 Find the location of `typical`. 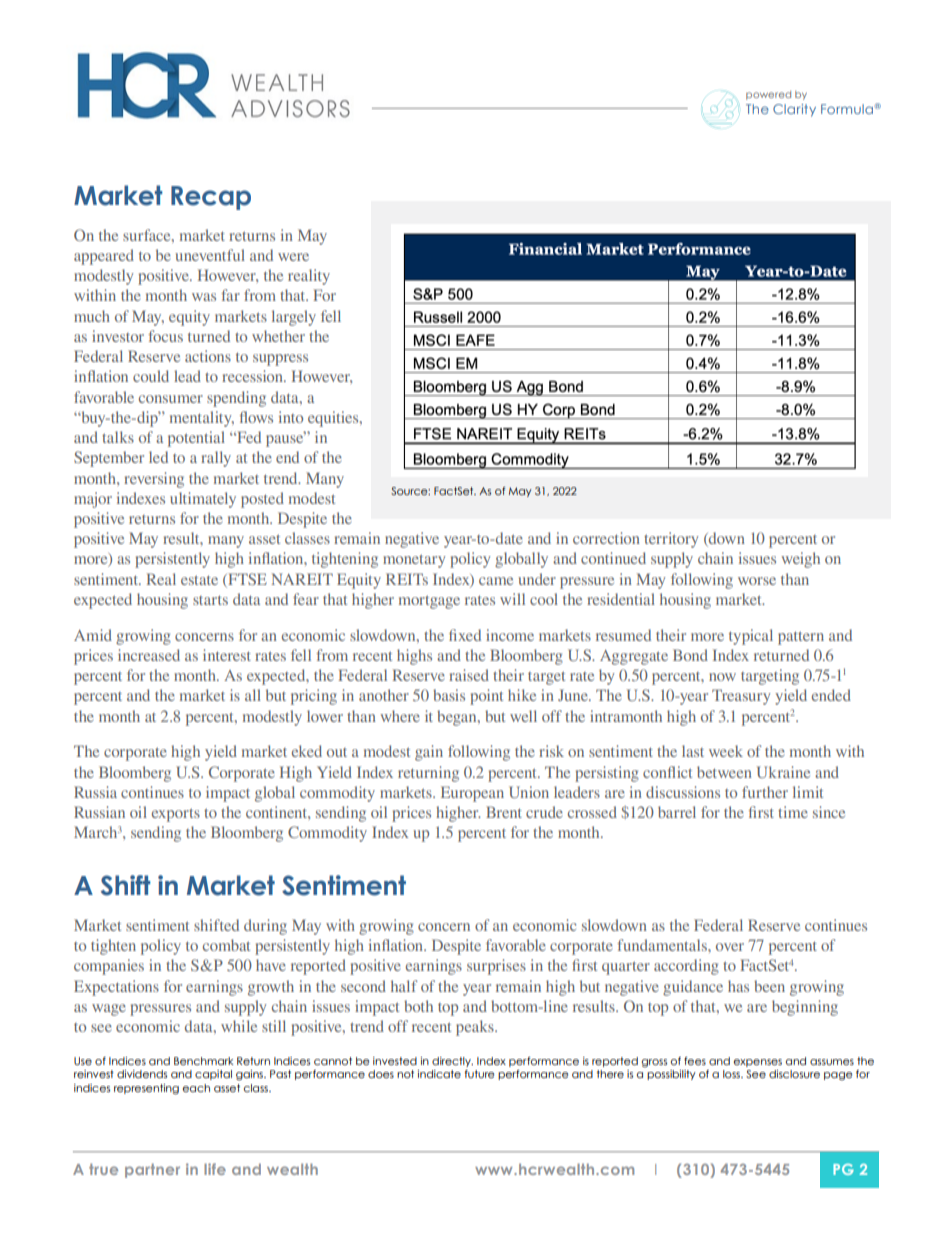

typical is located at coordinates (751, 637).
